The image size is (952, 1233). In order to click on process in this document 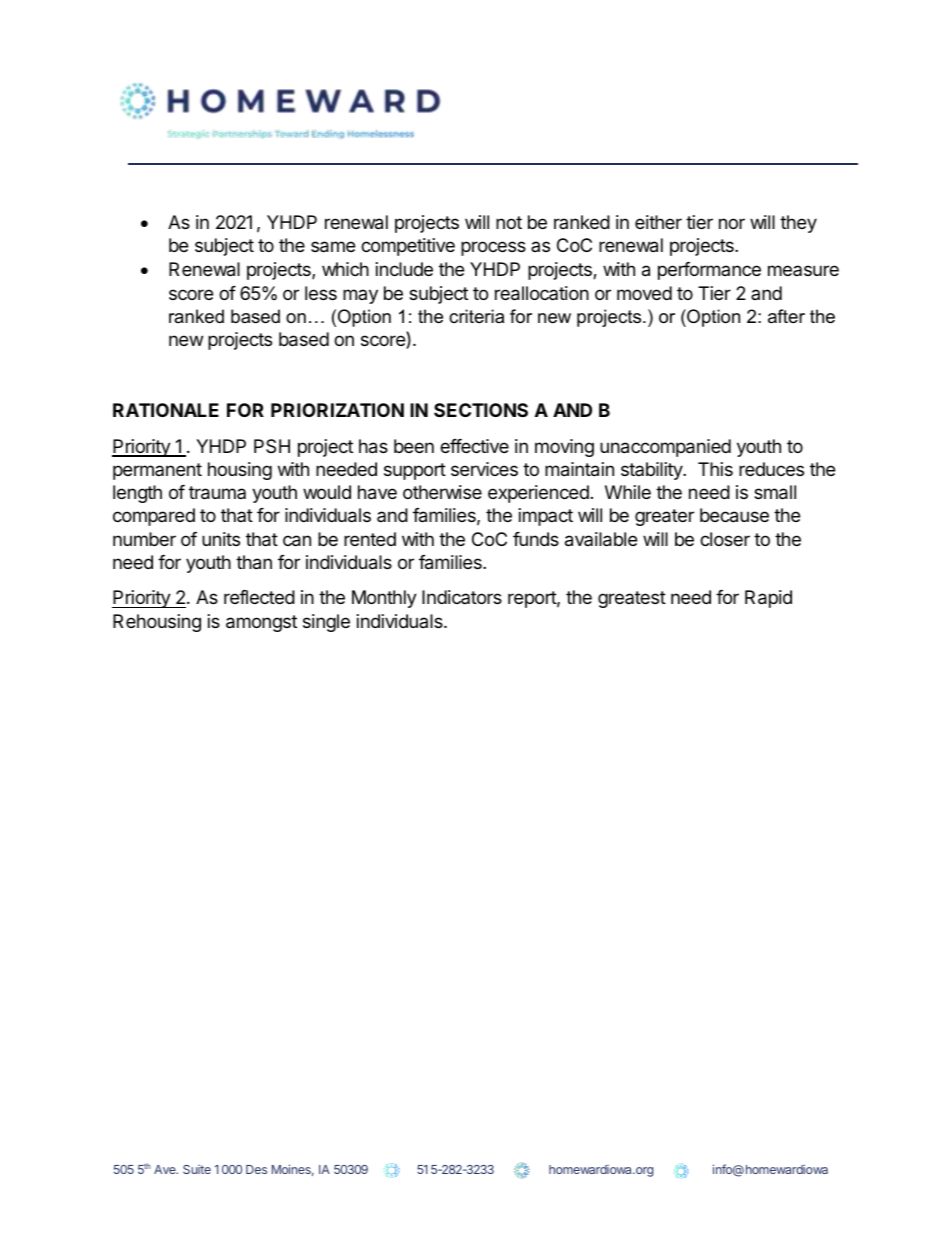, I will do `click(493, 248)`.
